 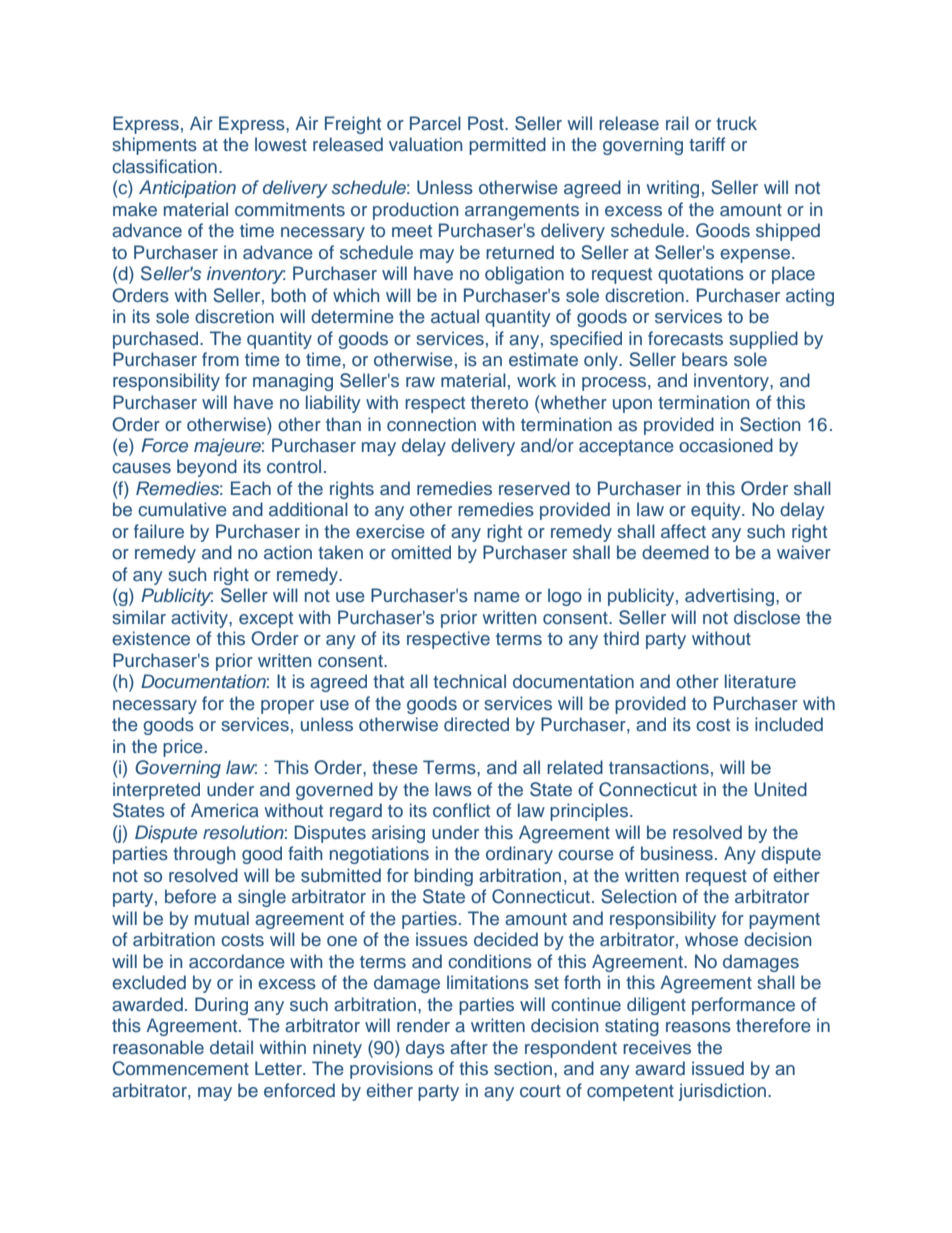 What do you see at coordinates (707, 144) in the screenshot?
I see `tariff` at bounding box center [707, 144].
